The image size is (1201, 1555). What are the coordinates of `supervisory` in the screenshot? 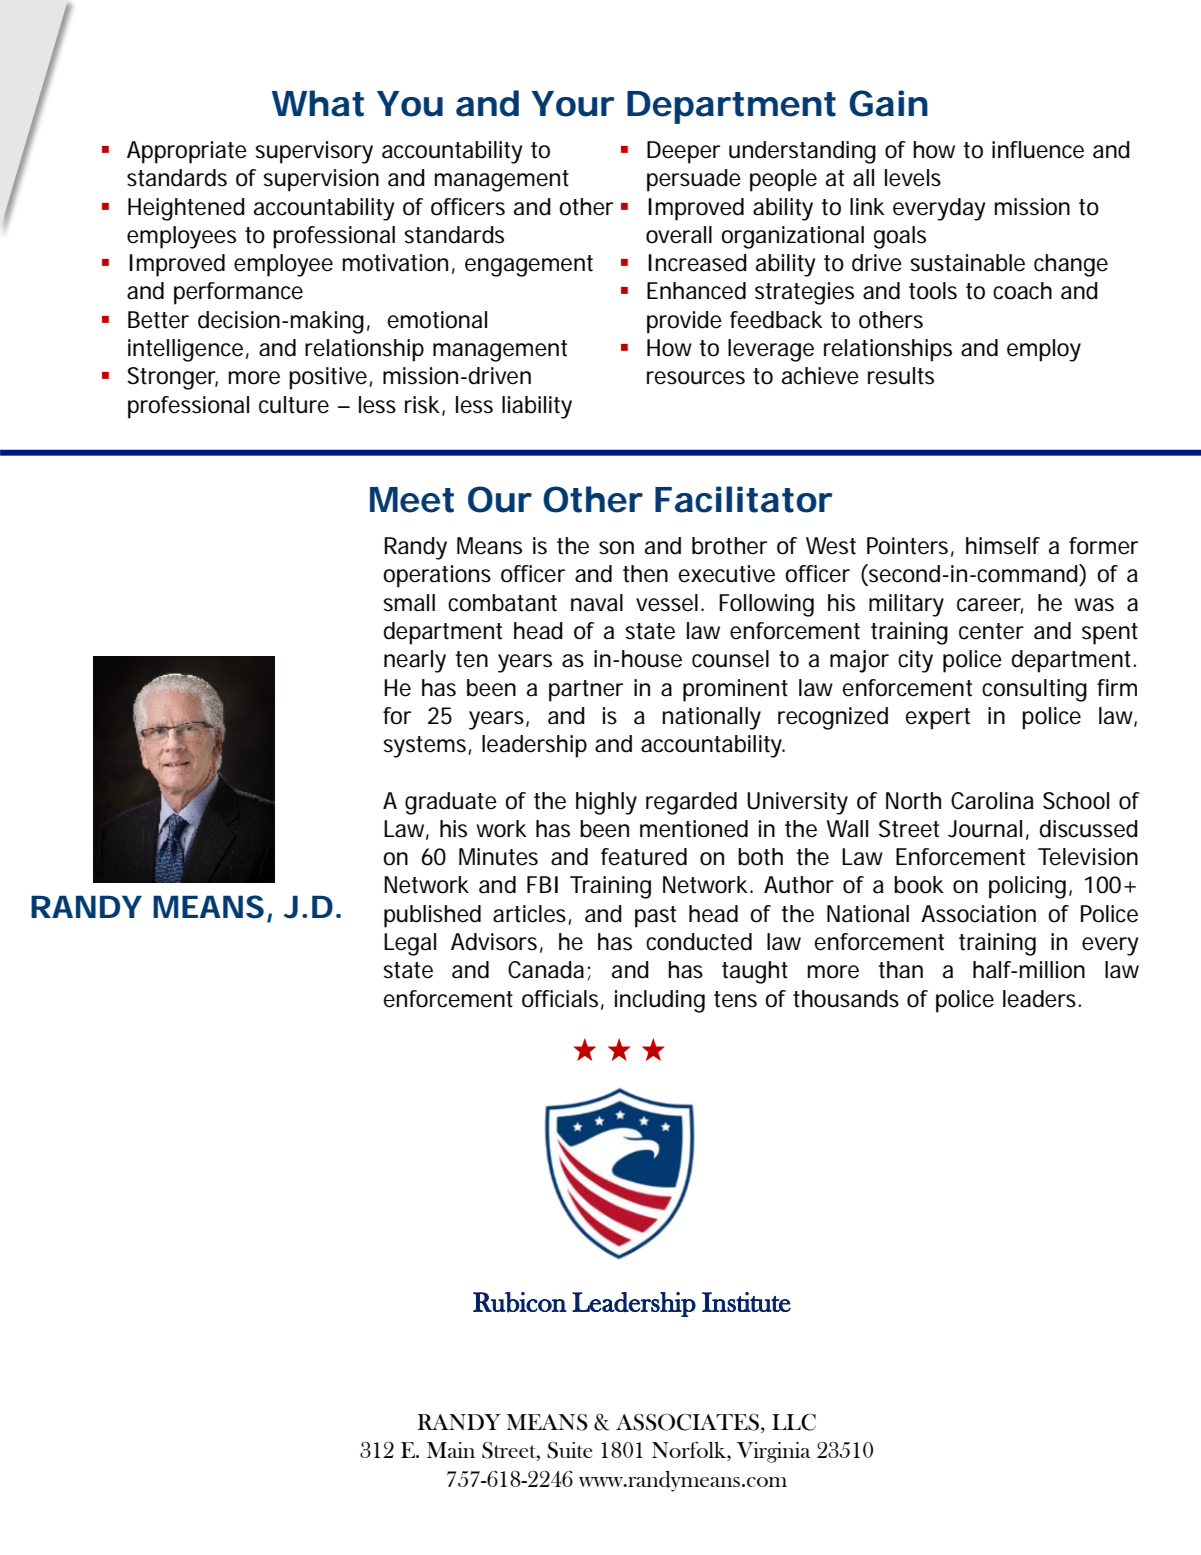 It's located at (314, 152).
